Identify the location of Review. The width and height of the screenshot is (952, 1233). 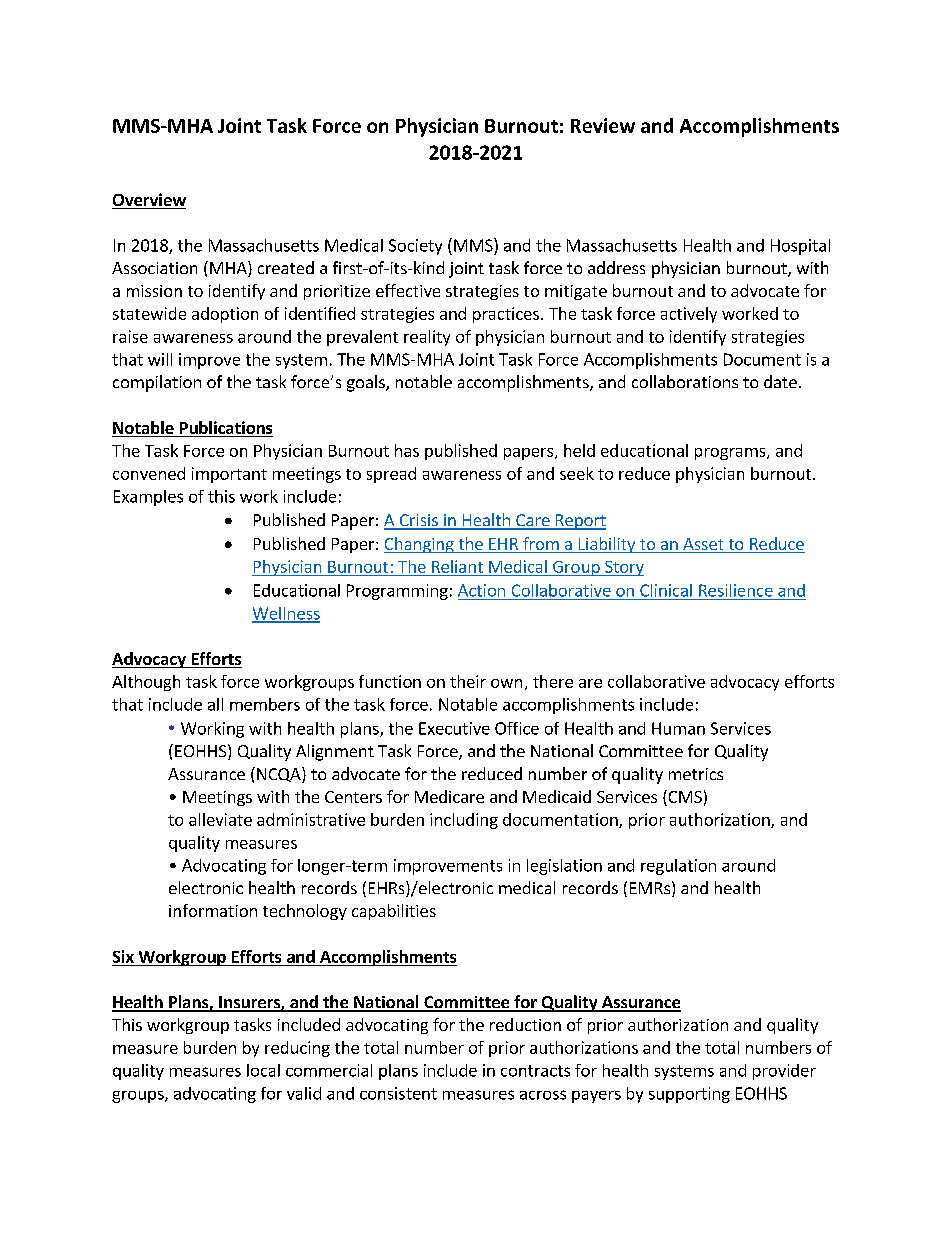
(603, 125).
